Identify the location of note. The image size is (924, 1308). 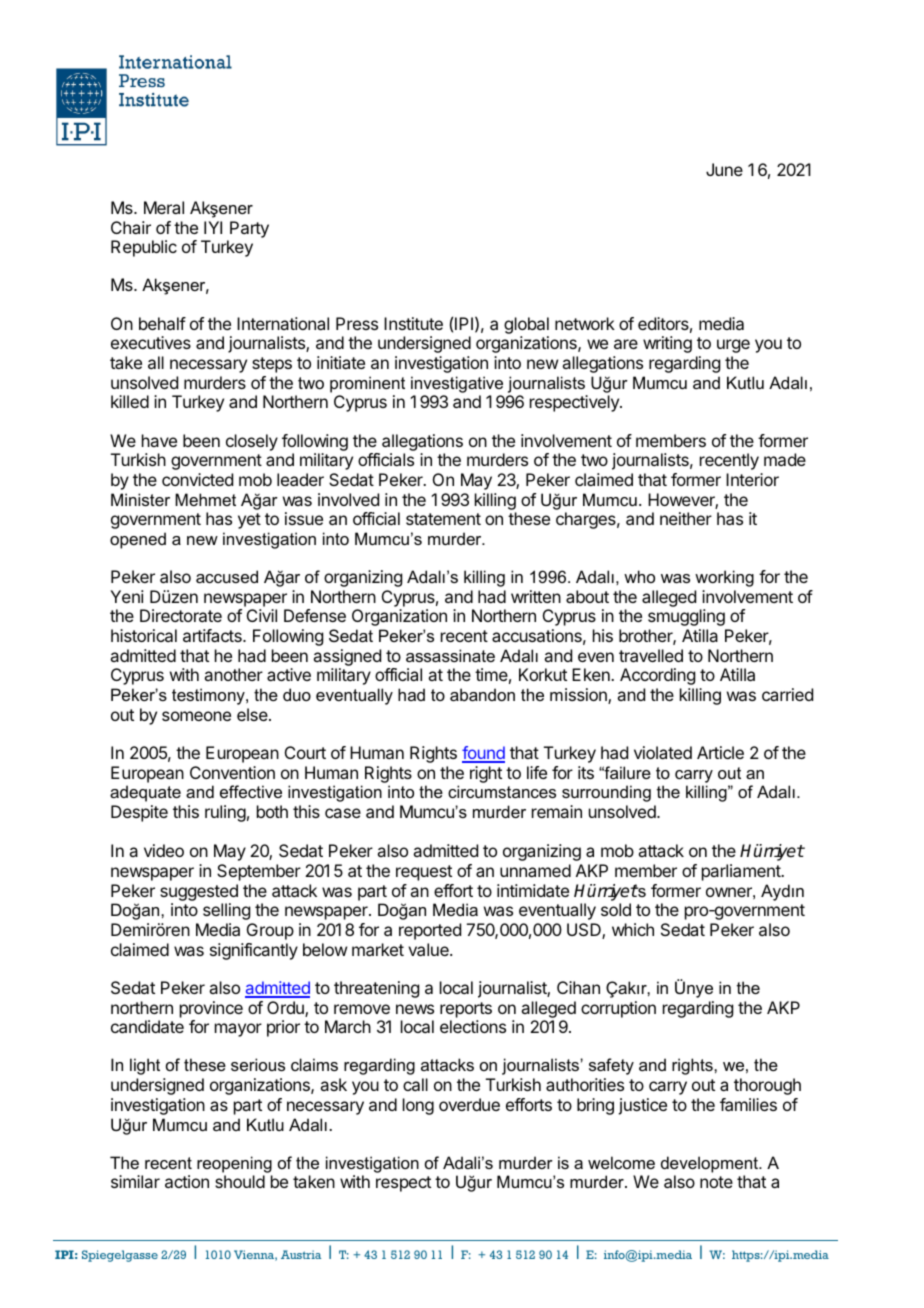
(716, 1182).
